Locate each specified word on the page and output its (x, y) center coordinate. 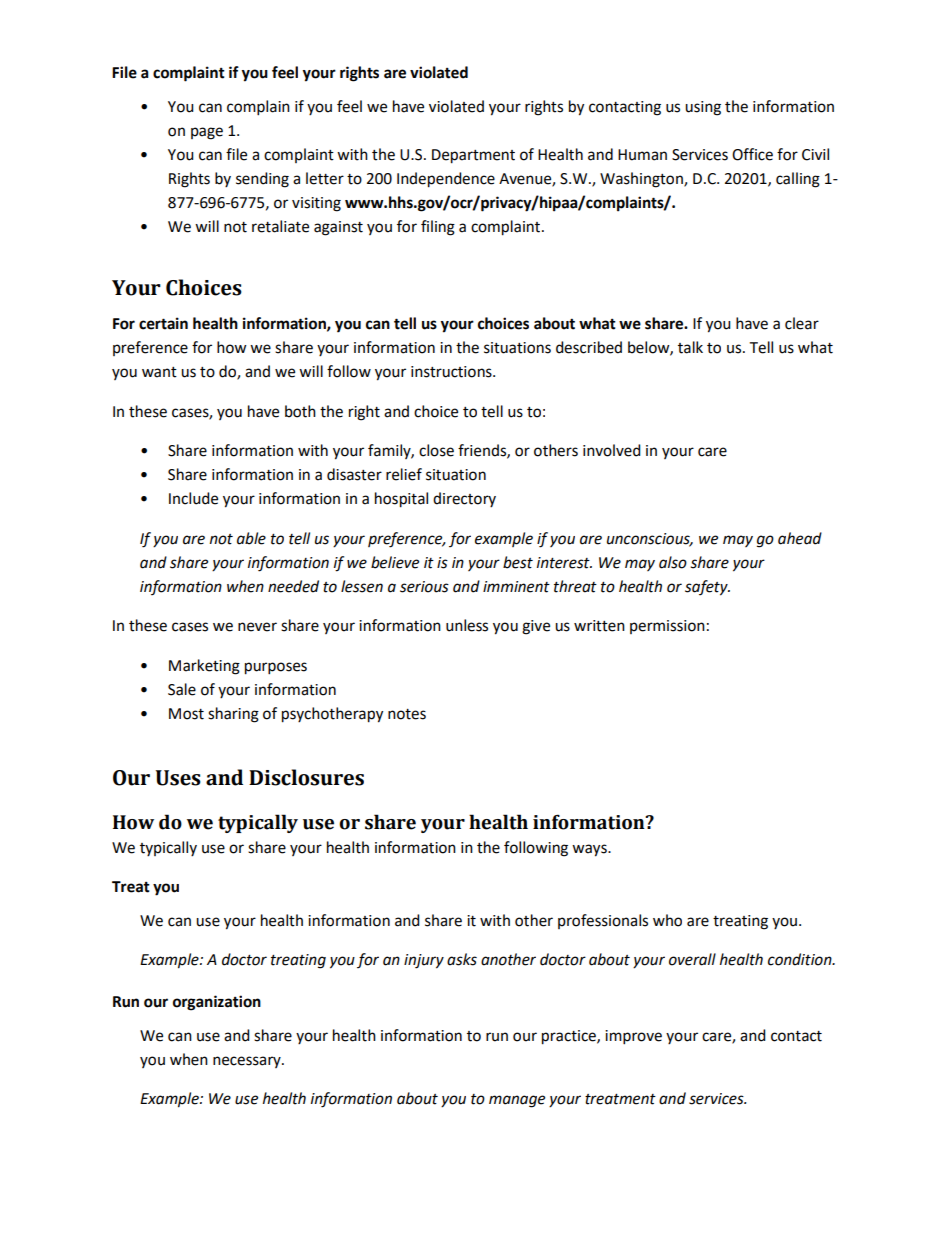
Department (473, 156)
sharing (233, 715)
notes (407, 714)
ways (590, 850)
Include (193, 498)
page (207, 133)
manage (517, 1101)
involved (612, 450)
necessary (248, 1062)
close (436, 450)
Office (752, 154)
